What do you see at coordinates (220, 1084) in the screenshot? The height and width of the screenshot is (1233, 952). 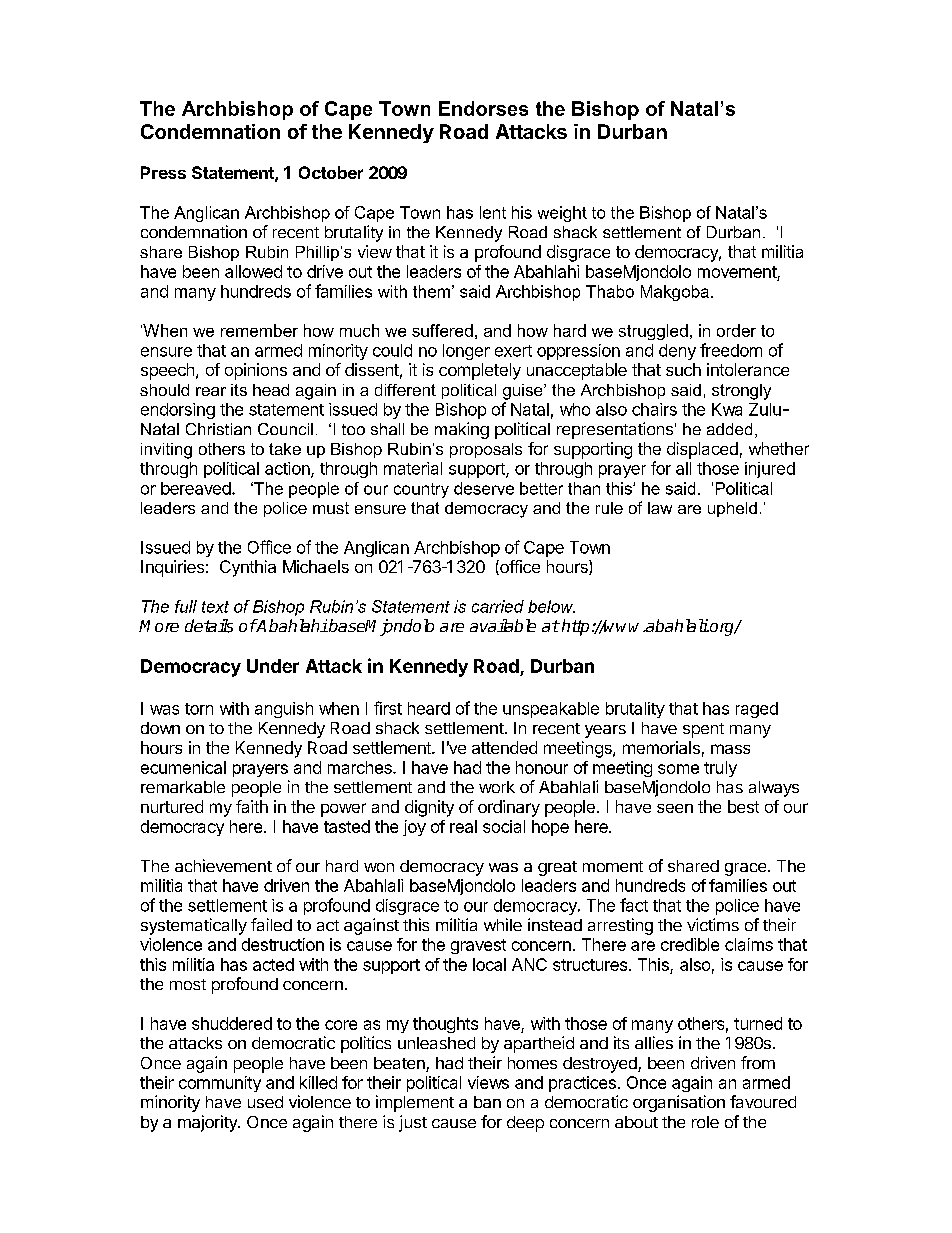 I see `community` at bounding box center [220, 1084].
